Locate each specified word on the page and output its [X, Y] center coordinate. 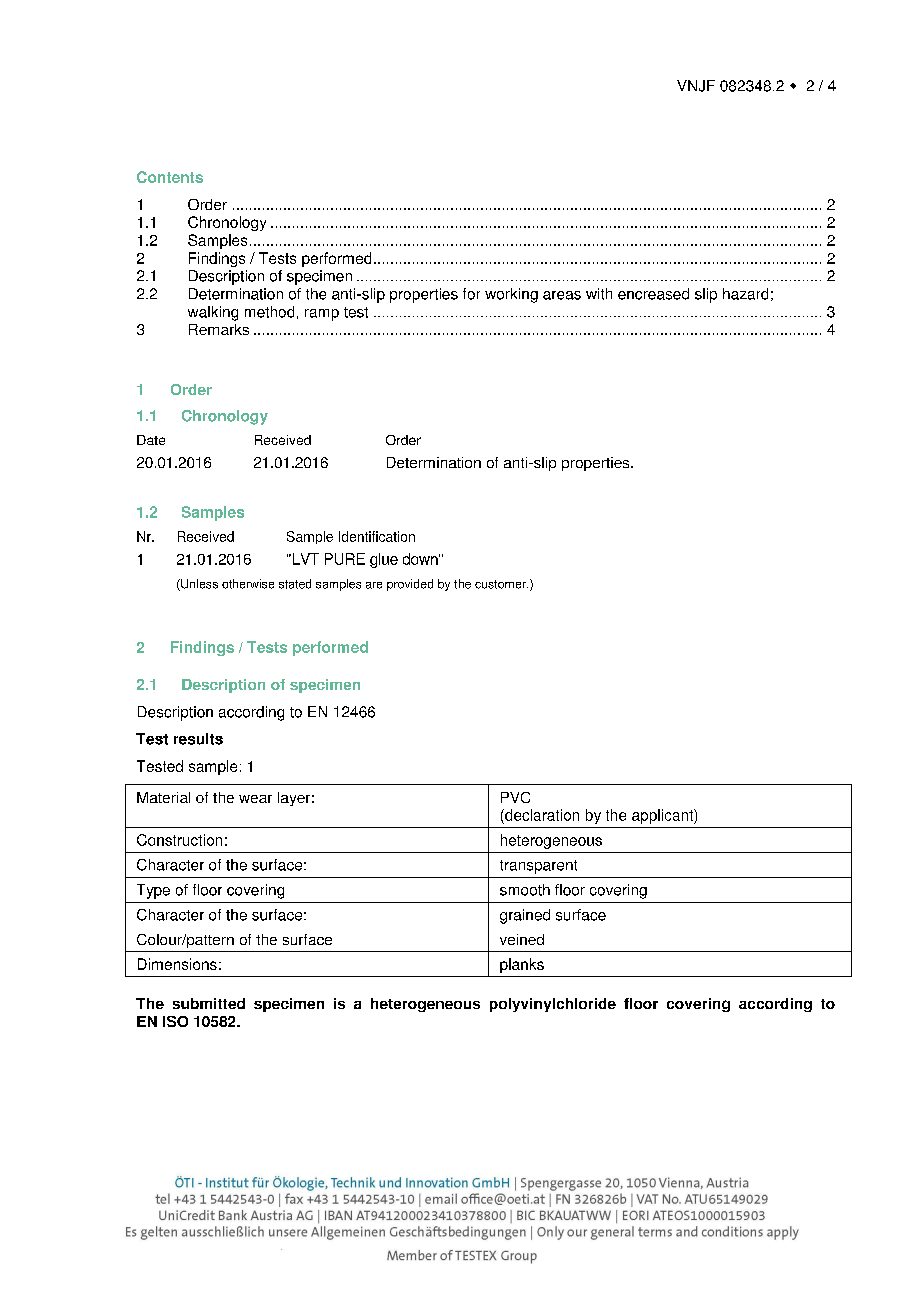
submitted [209, 1003]
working [511, 295]
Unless [198, 585]
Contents [170, 177]
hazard [745, 294]
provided [410, 585]
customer [501, 584]
